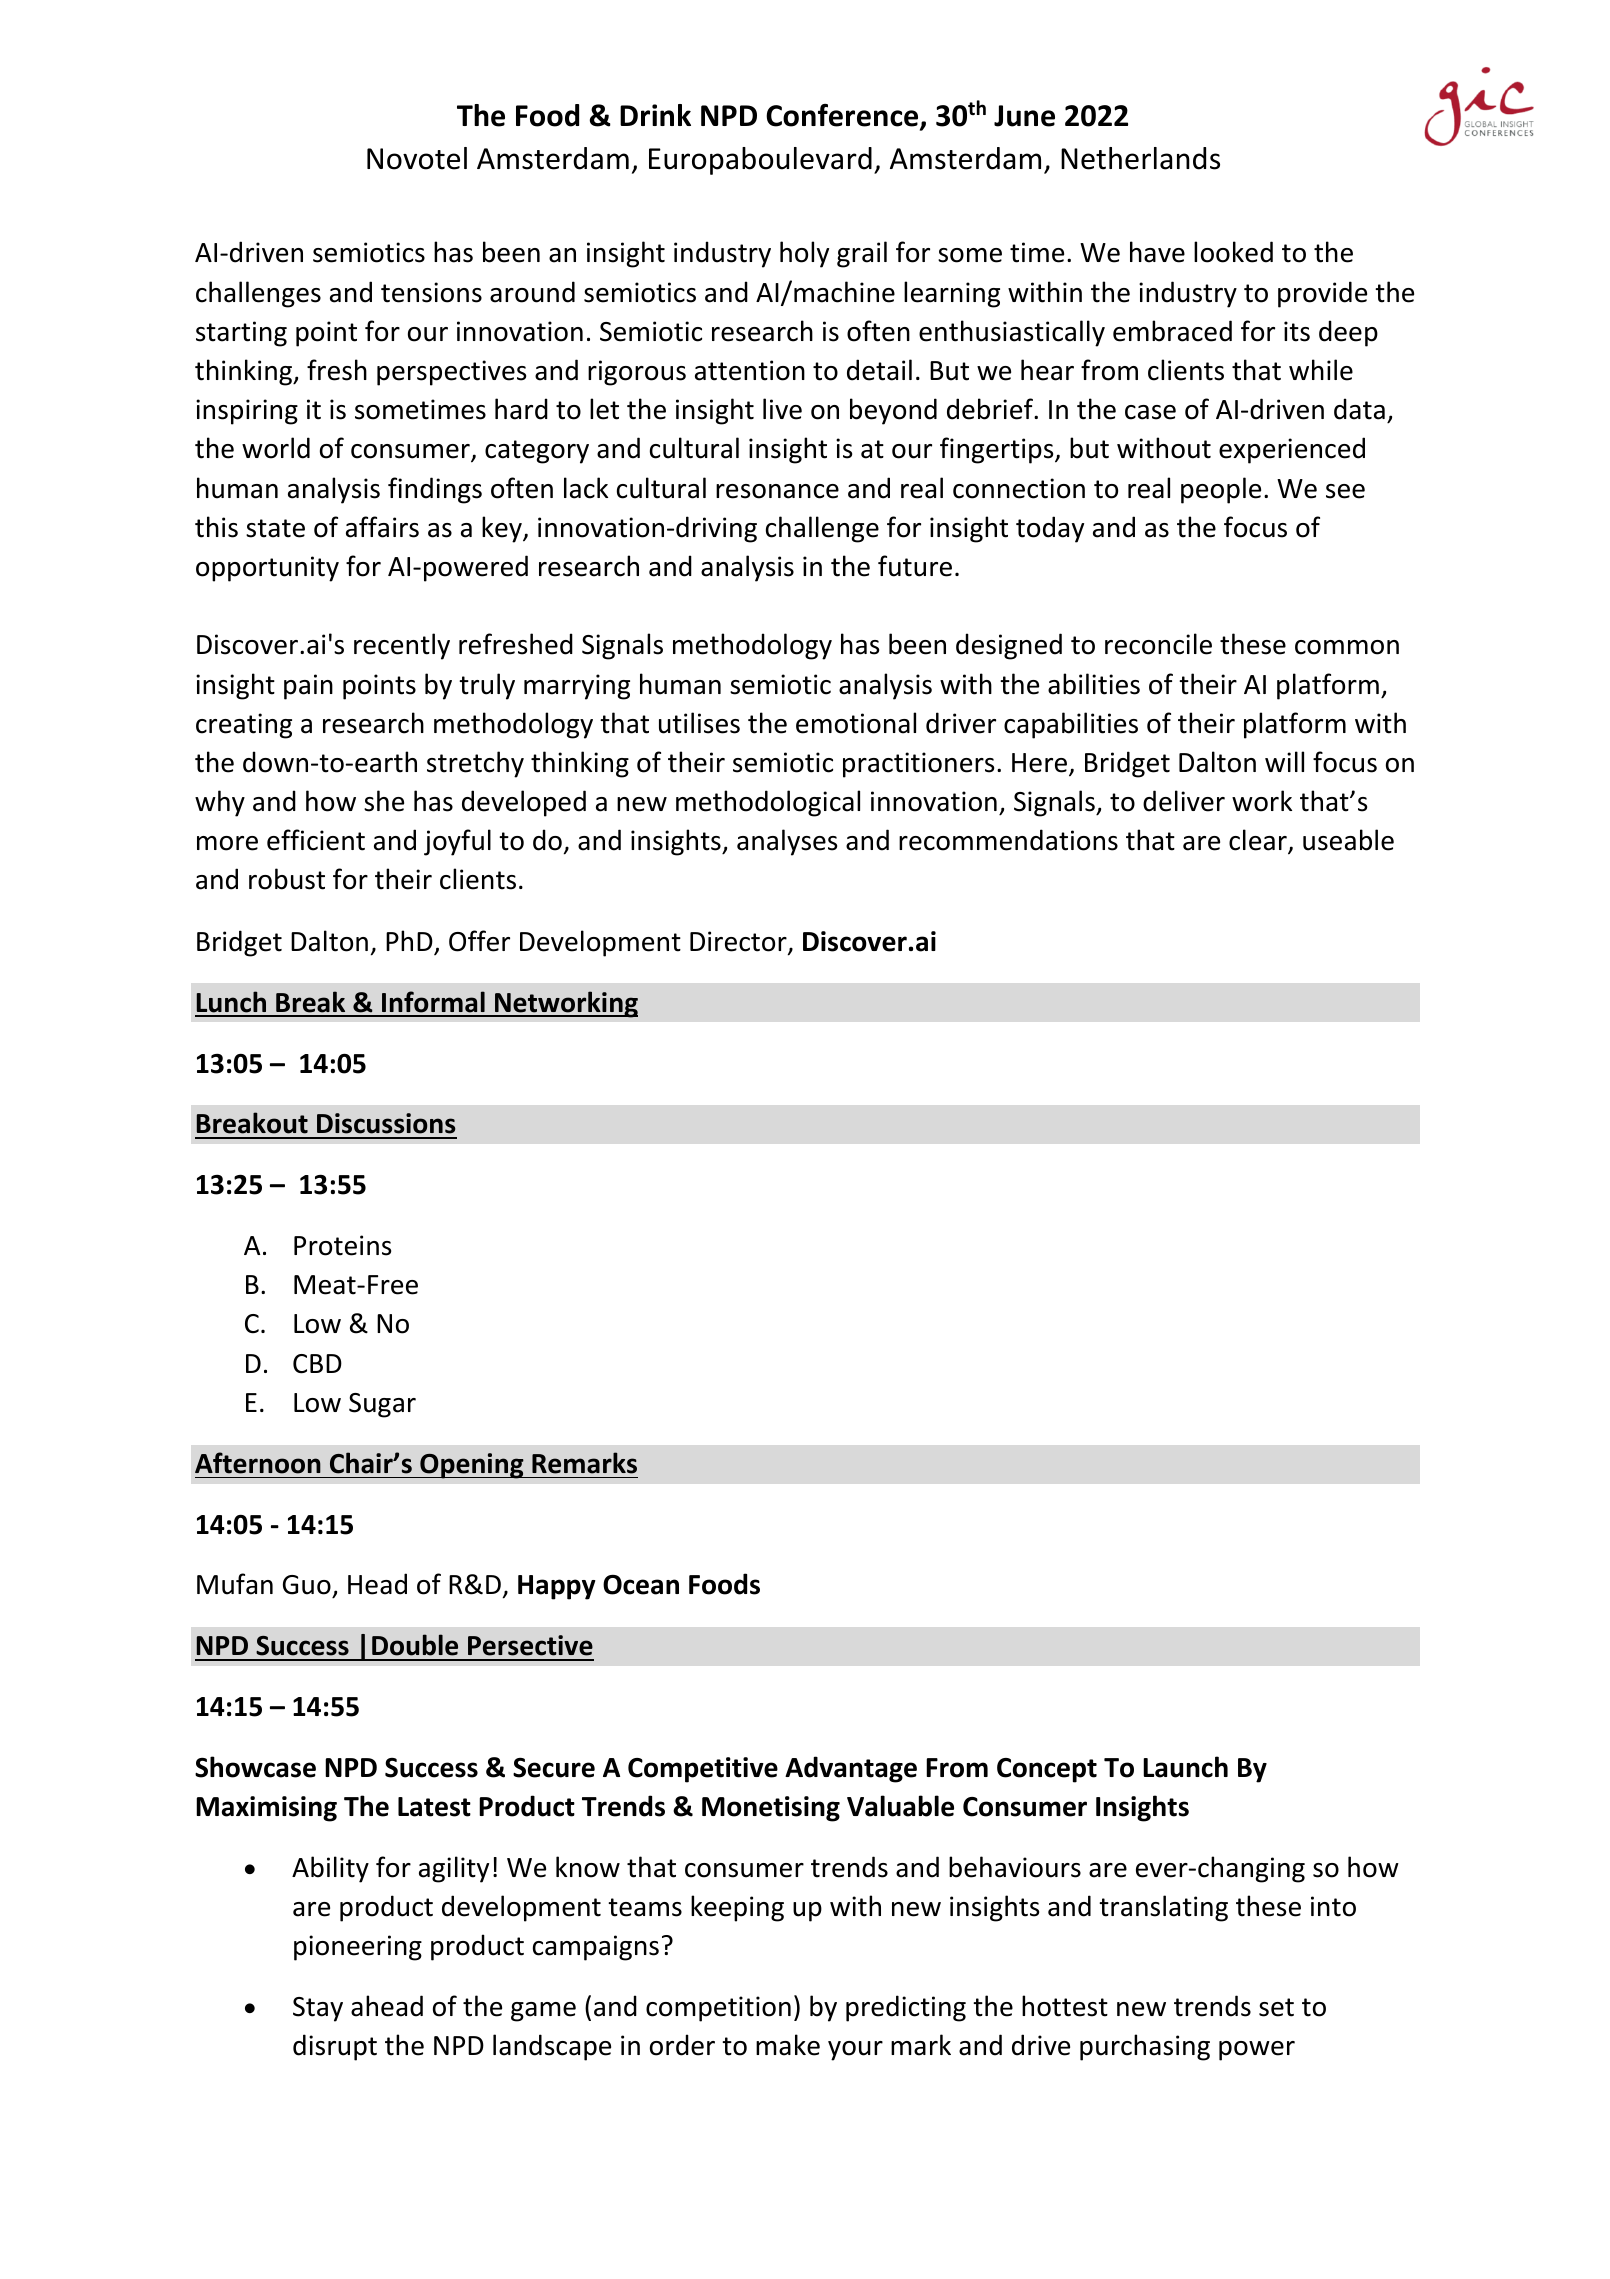  What do you see at coordinates (1140, 158) in the screenshot?
I see `Netherlands` at bounding box center [1140, 158].
